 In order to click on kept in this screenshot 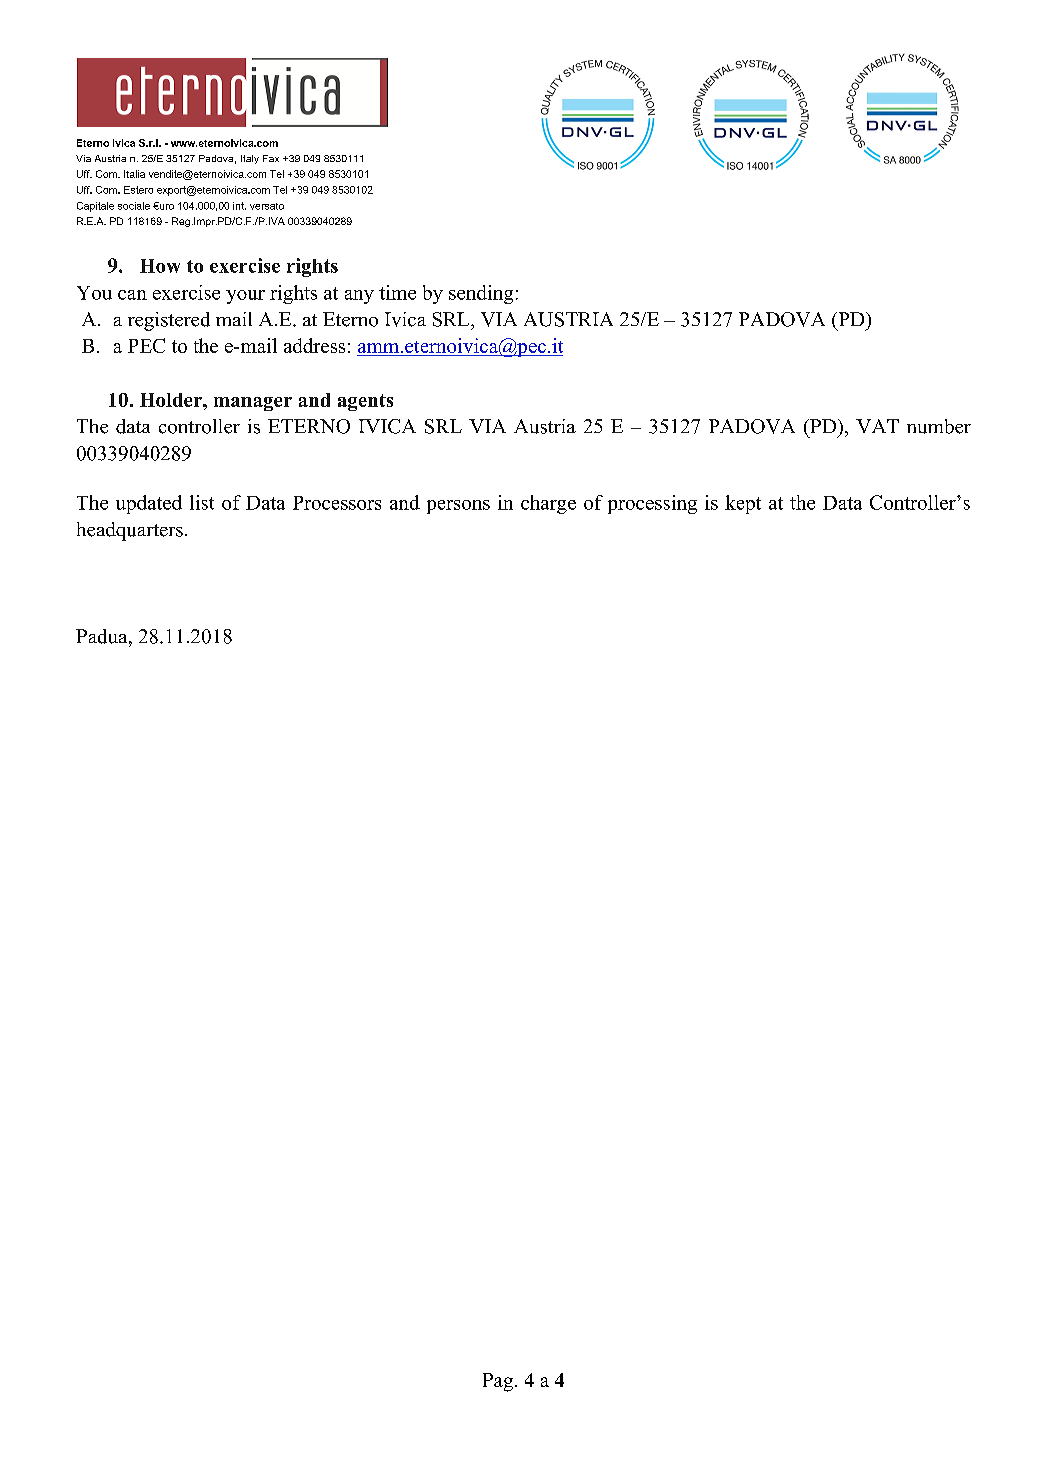, I will do `click(743, 504)`.
